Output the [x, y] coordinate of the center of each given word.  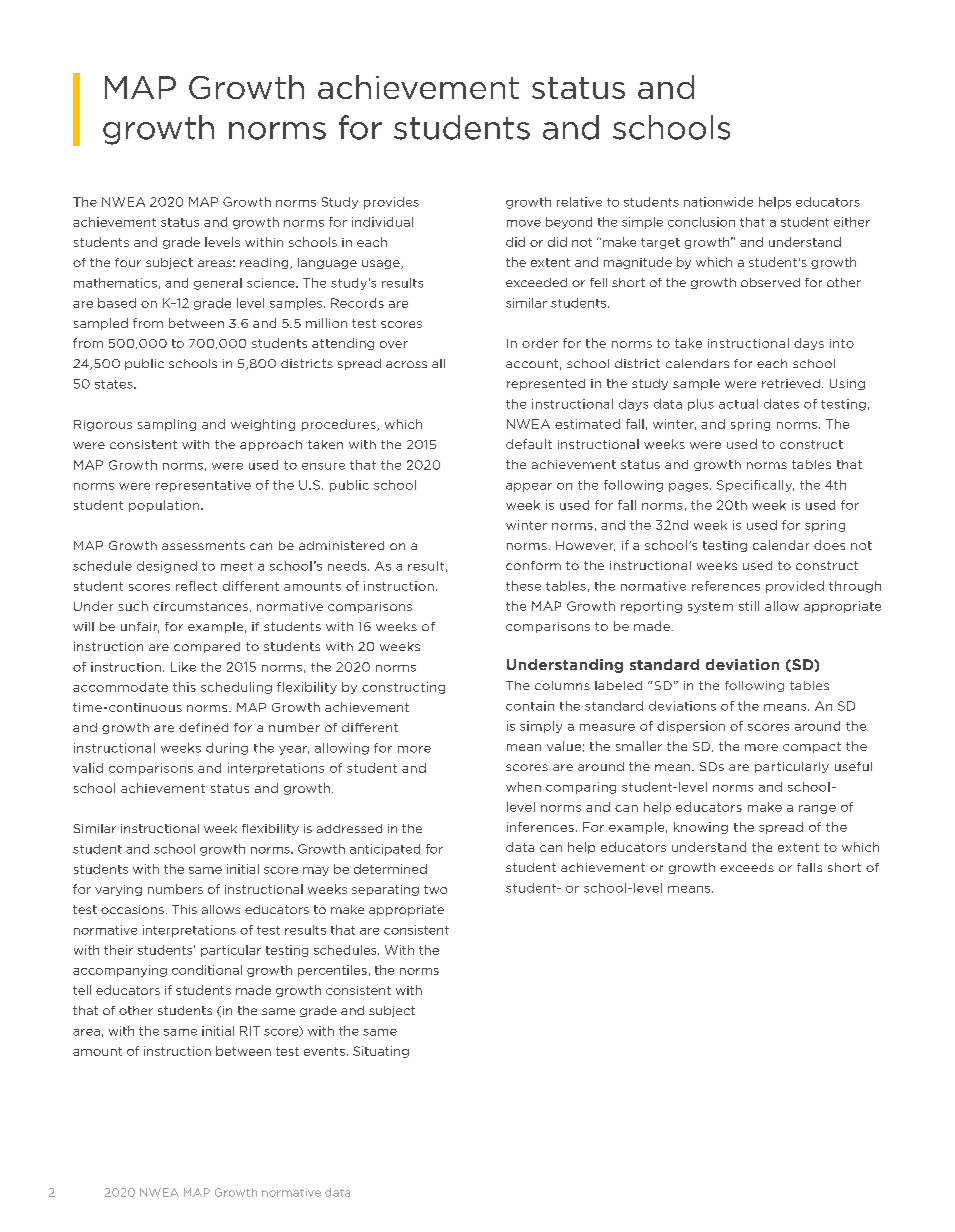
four [128, 262]
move [524, 223]
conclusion [701, 222]
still [749, 606]
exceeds [747, 867]
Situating [381, 1052]
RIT [250, 1031]
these [523, 586]
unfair [140, 627]
